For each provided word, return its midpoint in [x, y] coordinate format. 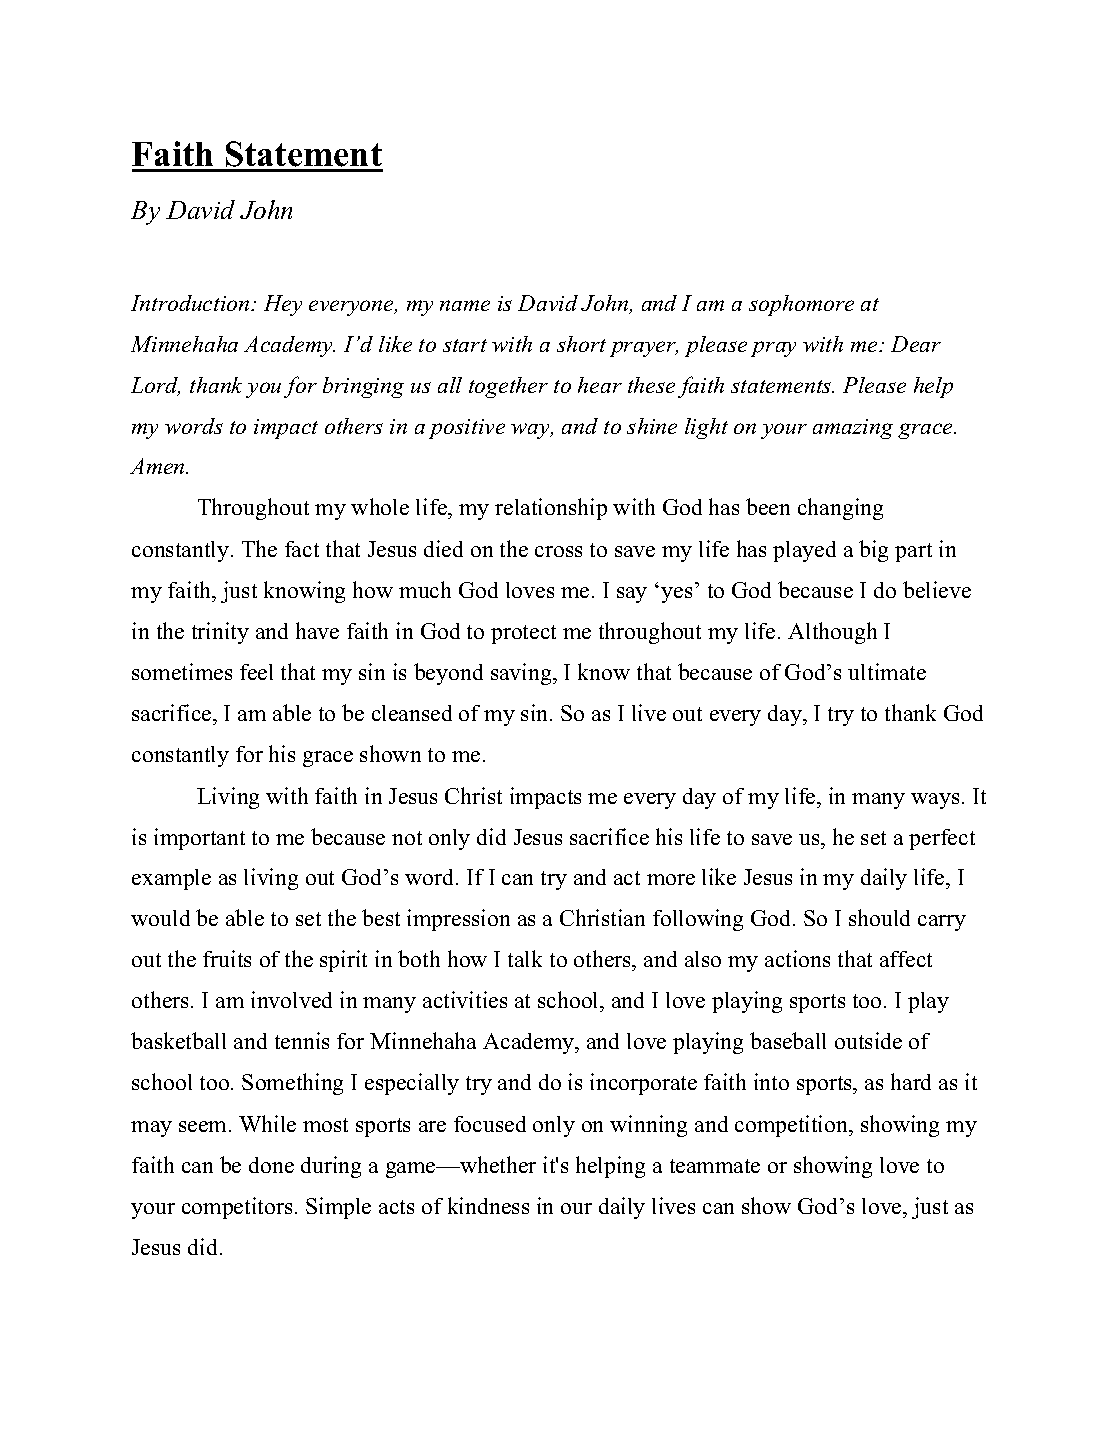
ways [935, 801]
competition [793, 1126]
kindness [488, 1205]
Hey [283, 305]
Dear [916, 344]
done [271, 1165]
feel [256, 672]
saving [522, 674]
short [581, 344]
